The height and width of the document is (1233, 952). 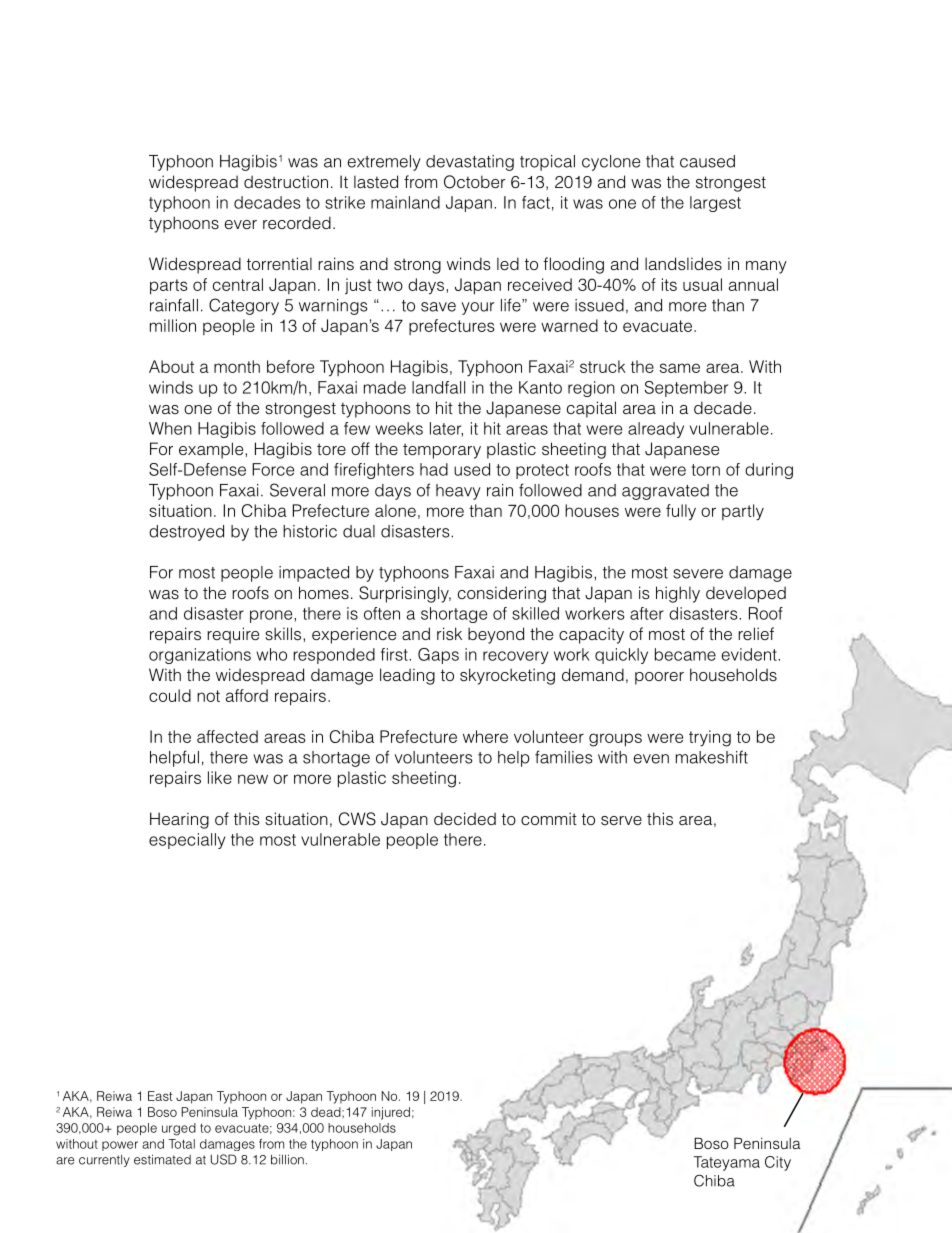 What do you see at coordinates (405, 202) in the document?
I see `mainland` at bounding box center [405, 202].
